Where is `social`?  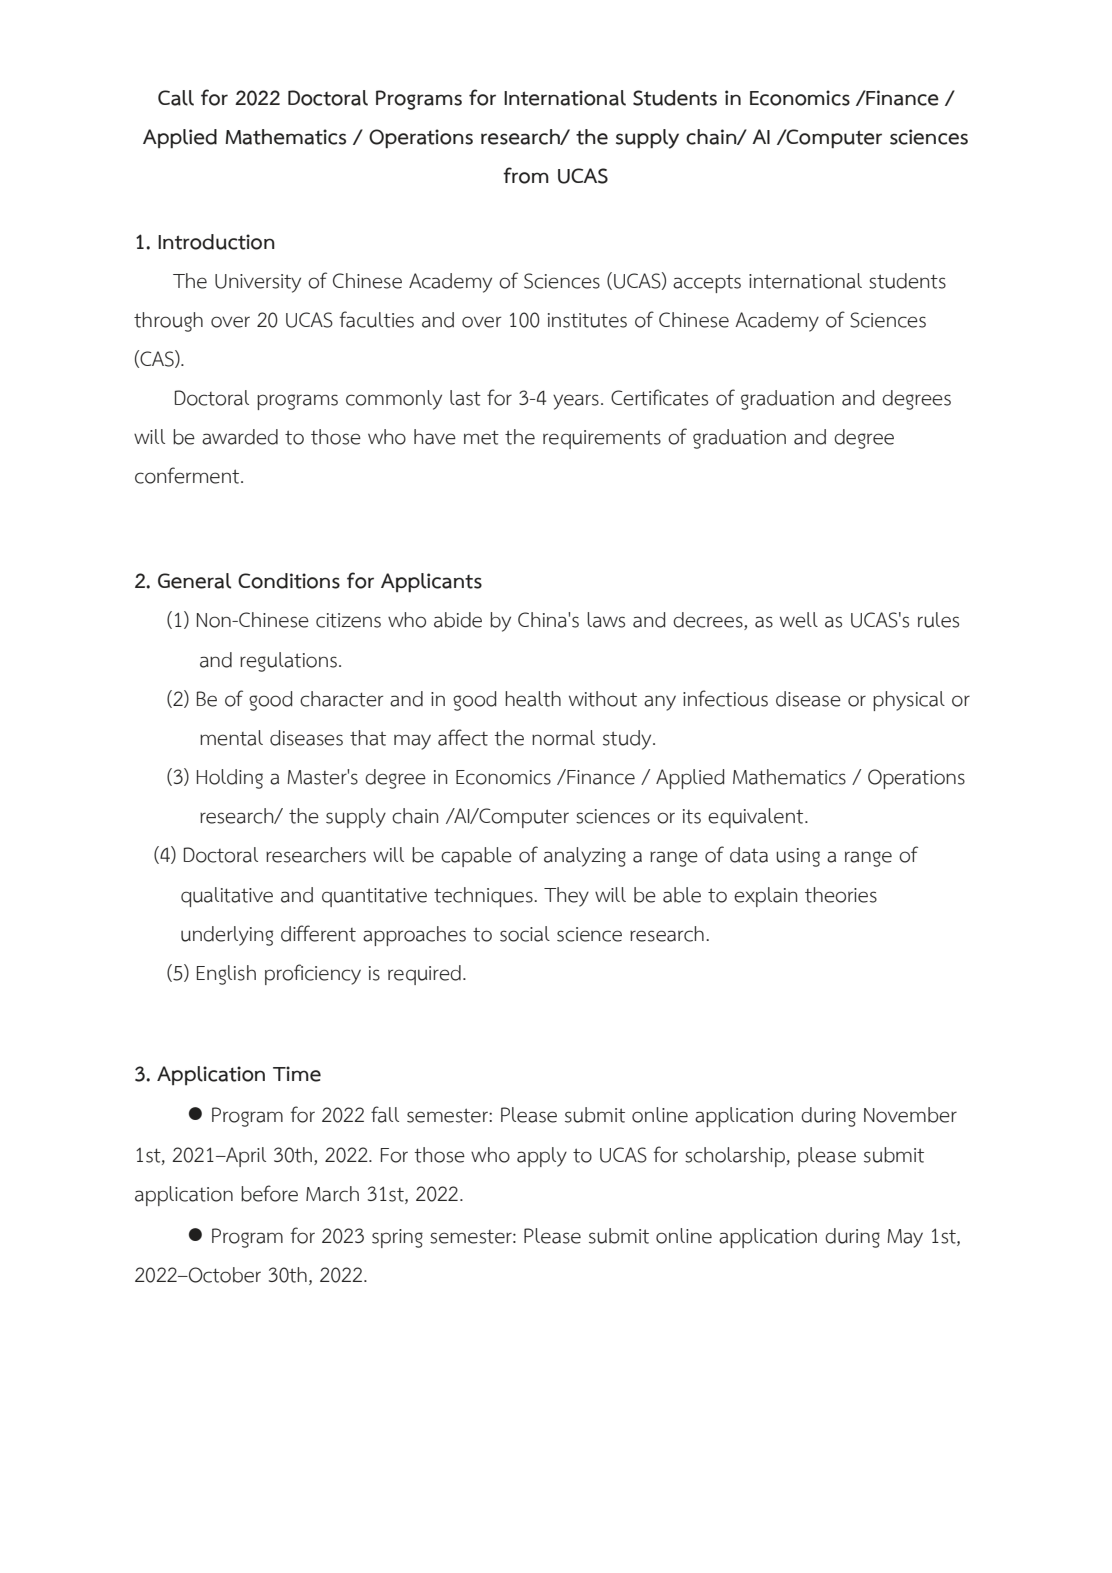 social is located at coordinates (525, 934).
